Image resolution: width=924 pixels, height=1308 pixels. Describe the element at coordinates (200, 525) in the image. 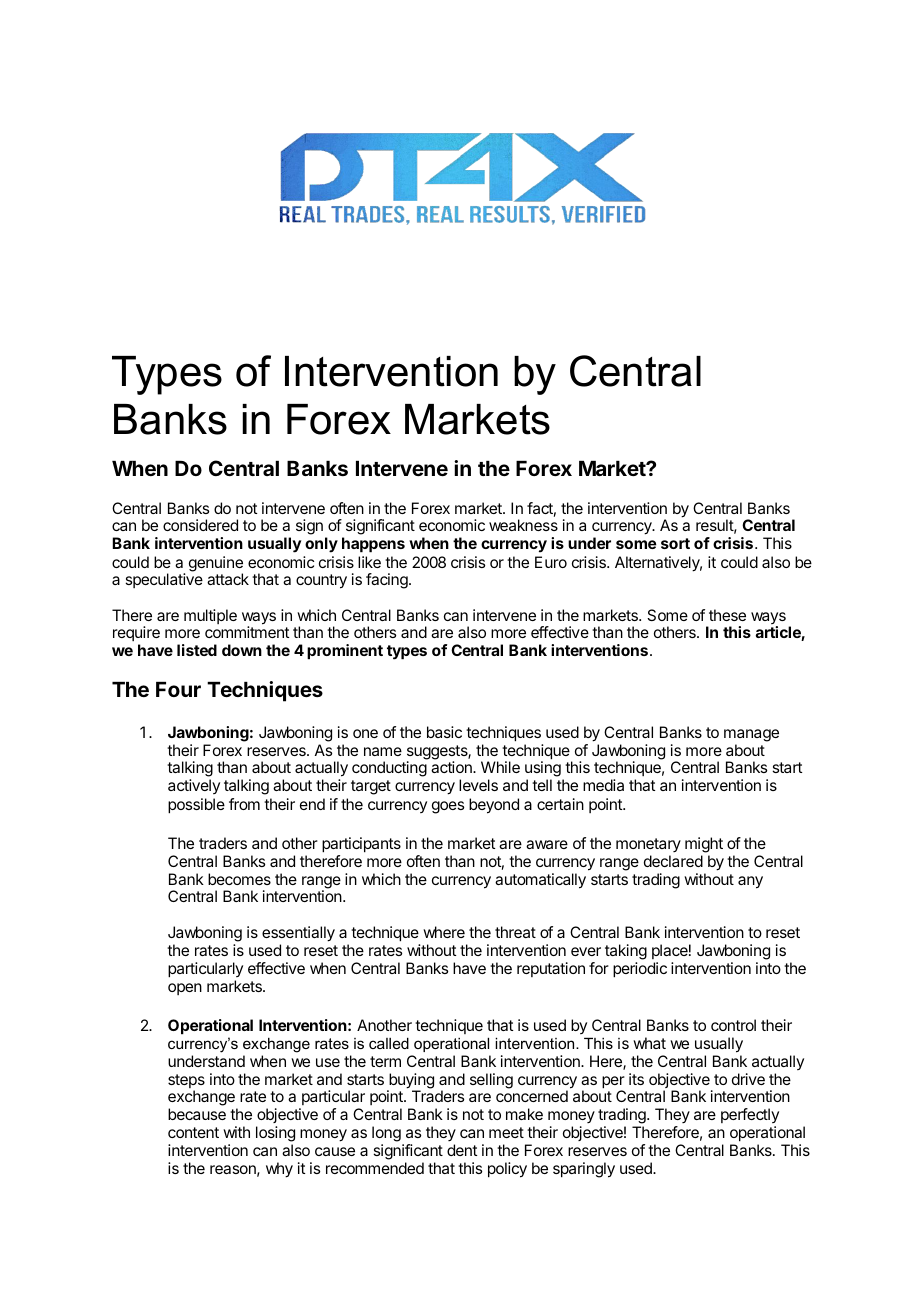

I see `considered` at that location.
